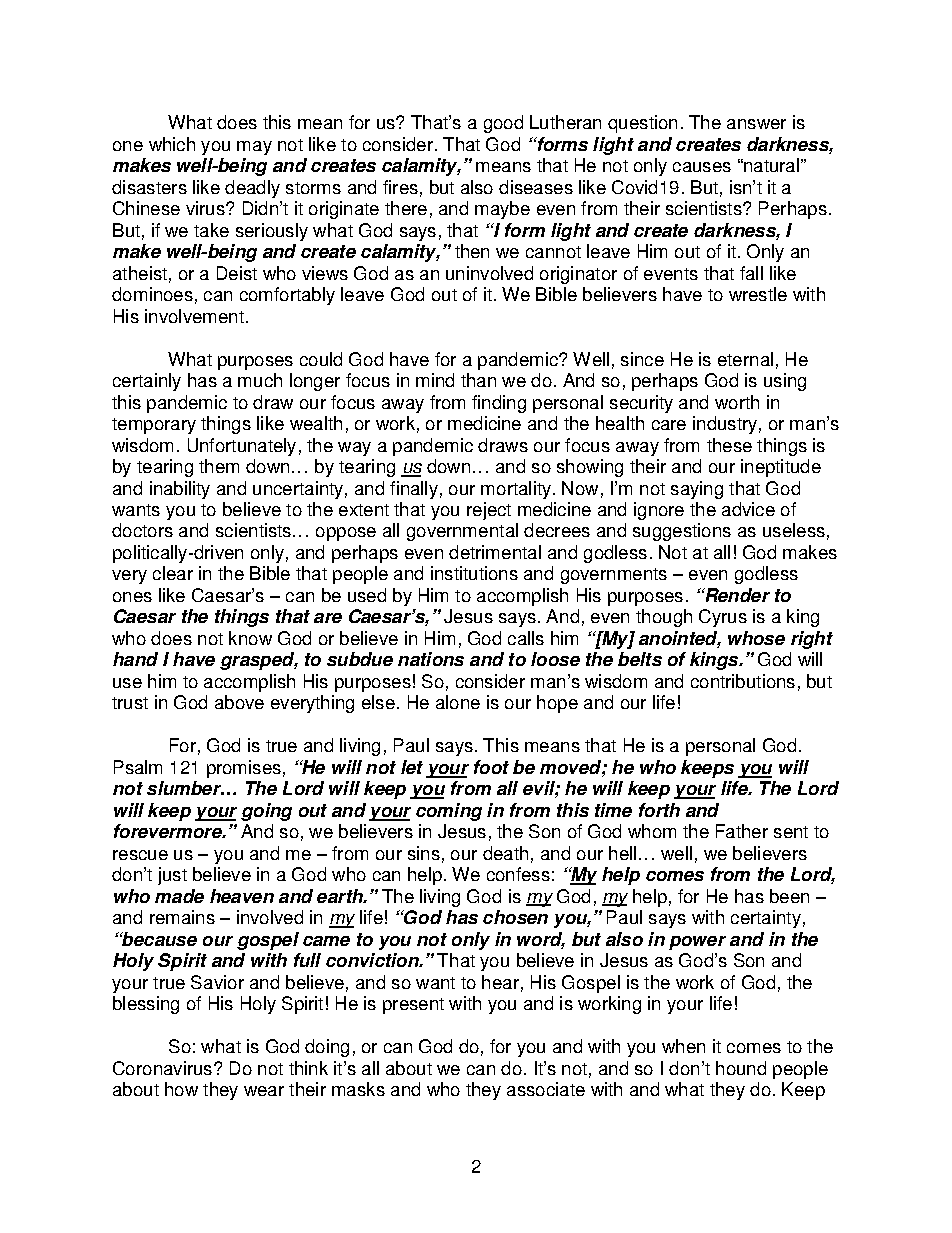  Describe the element at coordinates (264, 1091) in the page. I see `wear` at that location.
